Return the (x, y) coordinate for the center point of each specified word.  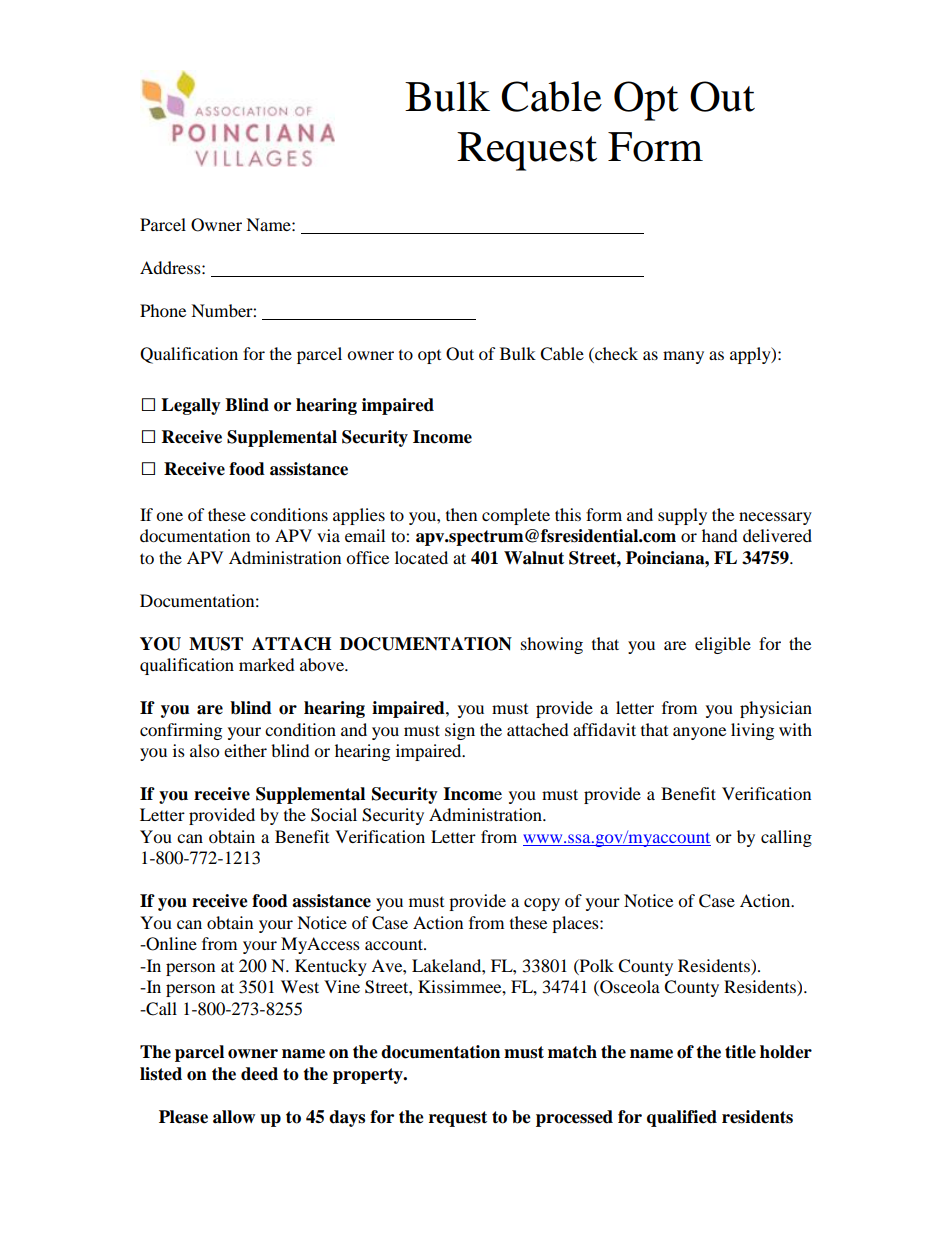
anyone (699, 733)
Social (334, 815)
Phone (163, 310)
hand (720, 535)
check (615, 353)
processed (574, 1118)
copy (542, 904)
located (421, 557)
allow (234, 1117)
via (328, 535)
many (683, 357)
